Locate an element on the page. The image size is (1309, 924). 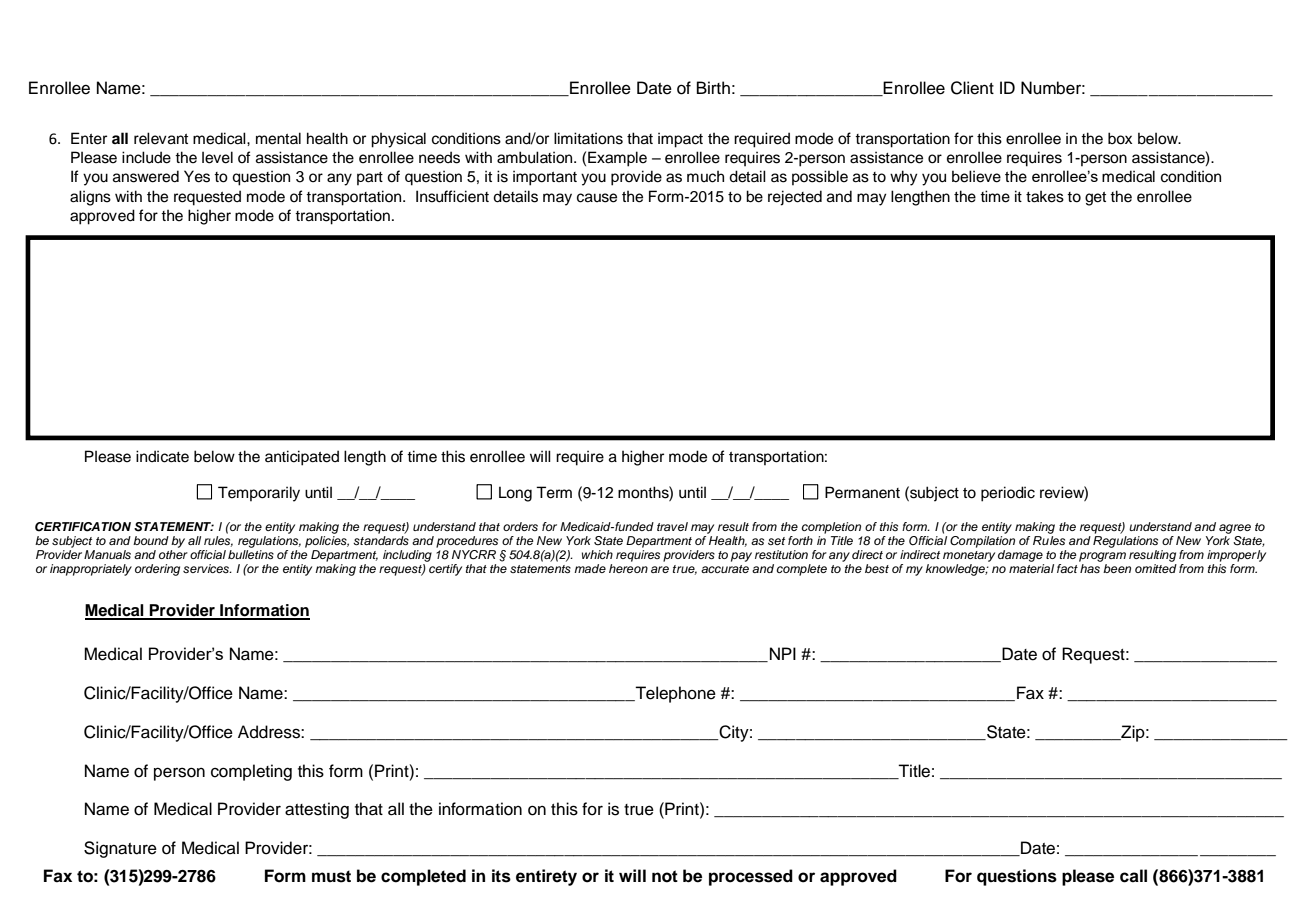
Signature is located at coordinates (120, 849).
